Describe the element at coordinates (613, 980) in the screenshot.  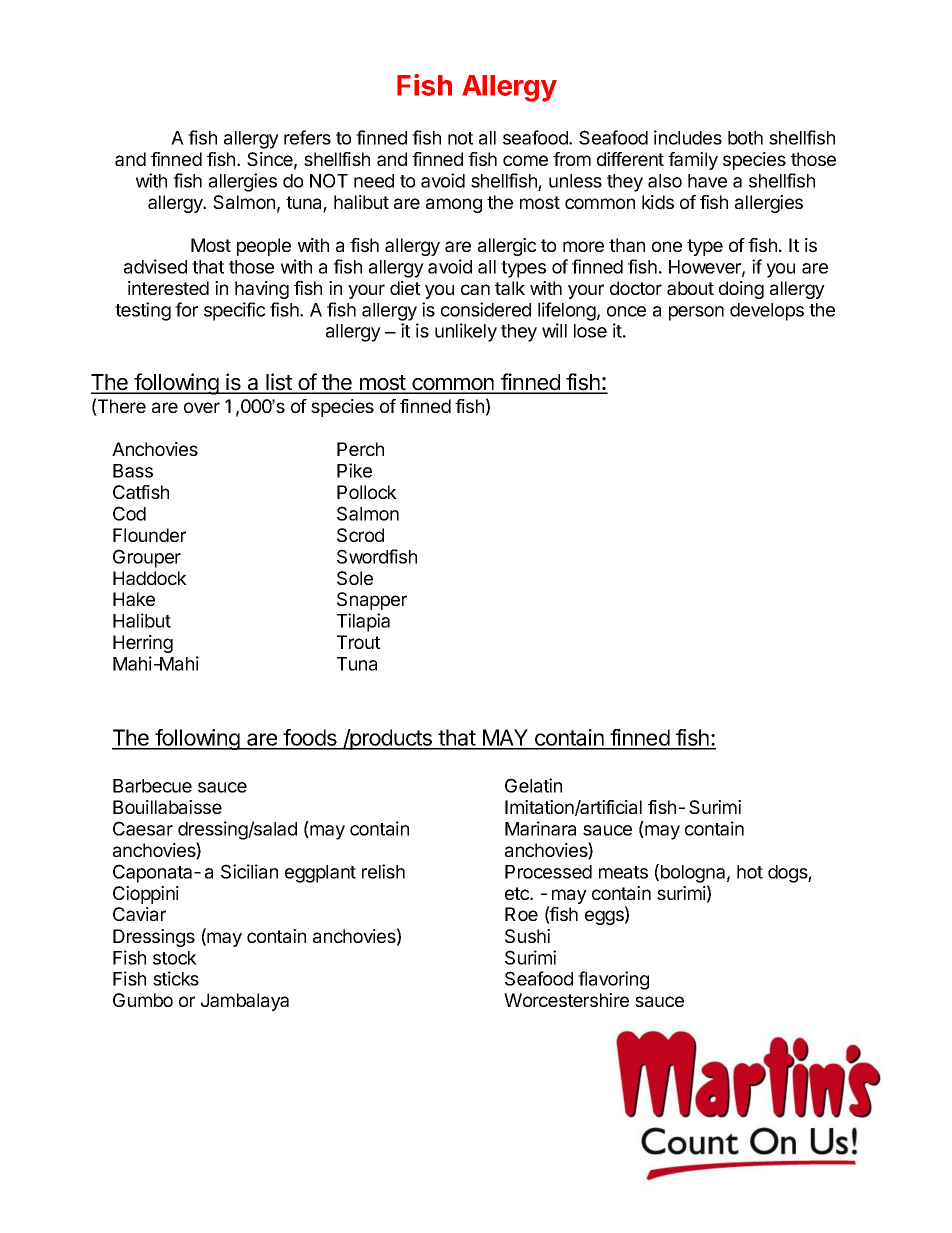
I see `flavoring` at that location.
